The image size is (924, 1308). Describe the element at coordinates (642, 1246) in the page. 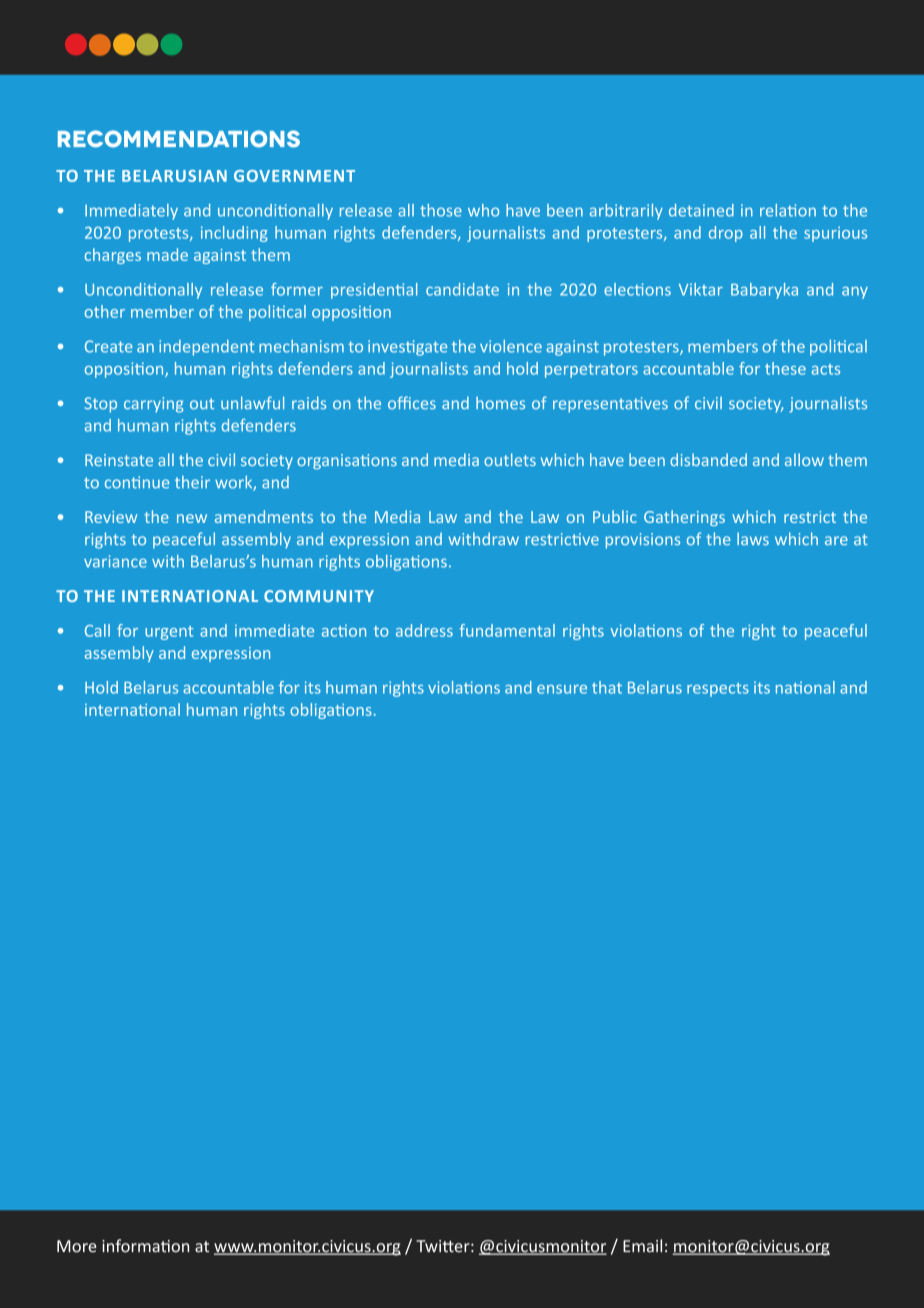

I see `Email` at that location.
